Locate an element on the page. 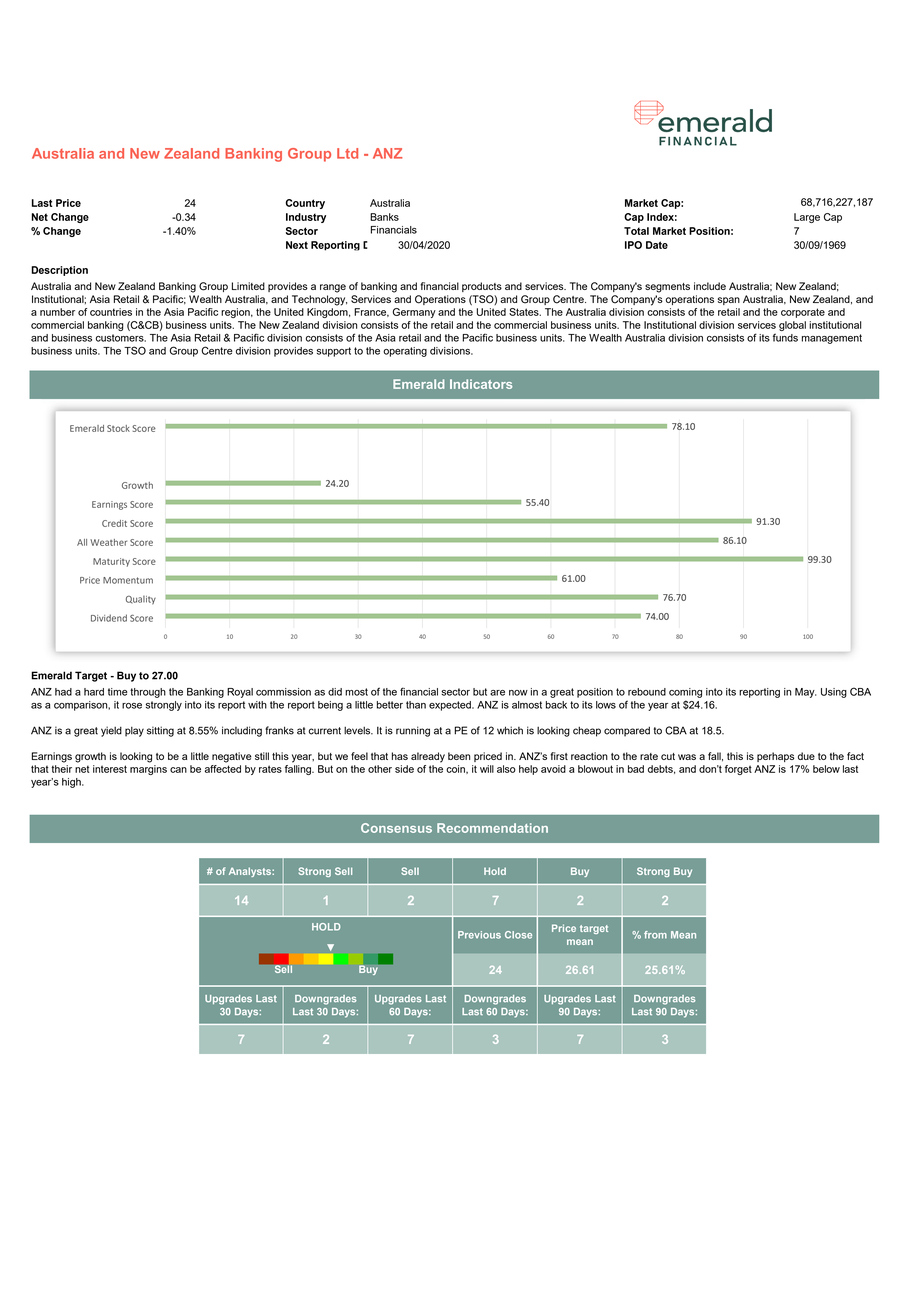  Previous is located at coordinates (479, 935).
